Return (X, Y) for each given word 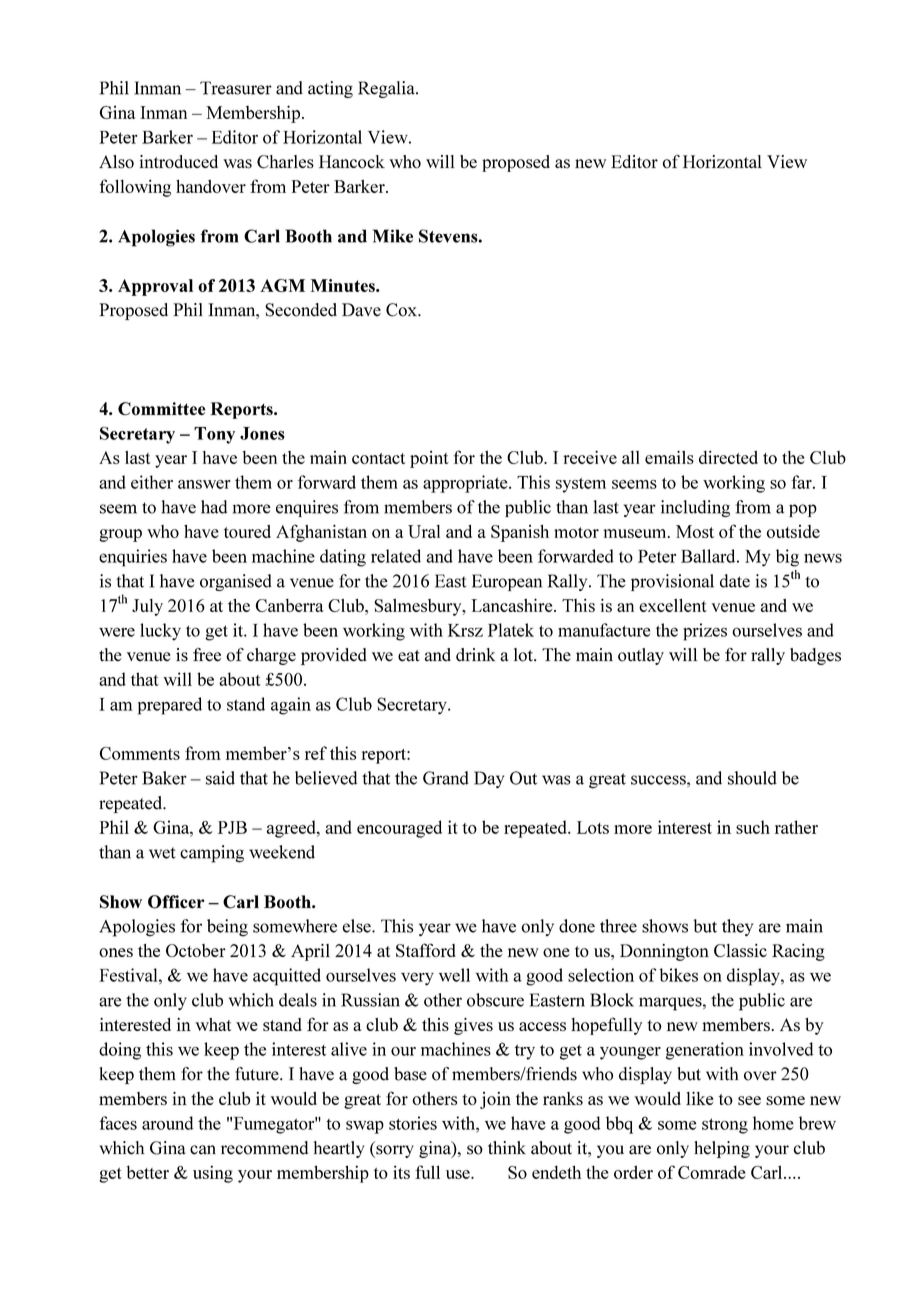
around (167, 1123)
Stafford (426, 950)
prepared (170, 706)
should (752, 778)
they (737, 927)
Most (695, 531)
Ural (424, 531)
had (214, 507)
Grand (446, 778)
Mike (393, 236)
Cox (402, 310)
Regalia (387, 89)
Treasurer (236, 88)
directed (728, 457)
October (196, 950)
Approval (155, 287)
